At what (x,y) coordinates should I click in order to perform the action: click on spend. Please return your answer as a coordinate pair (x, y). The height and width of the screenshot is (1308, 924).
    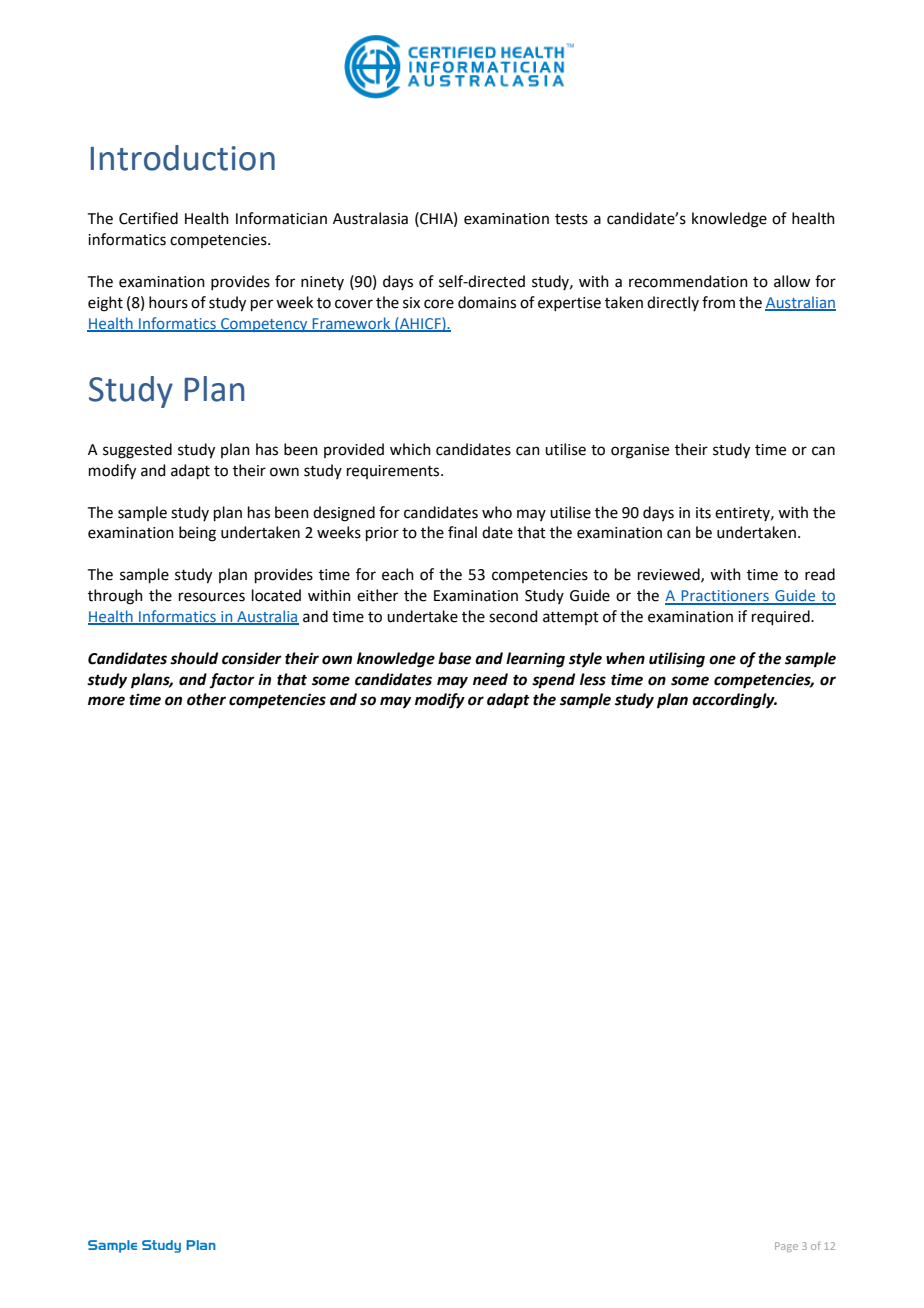
    Looking at the image, I should click on (553, 681).
